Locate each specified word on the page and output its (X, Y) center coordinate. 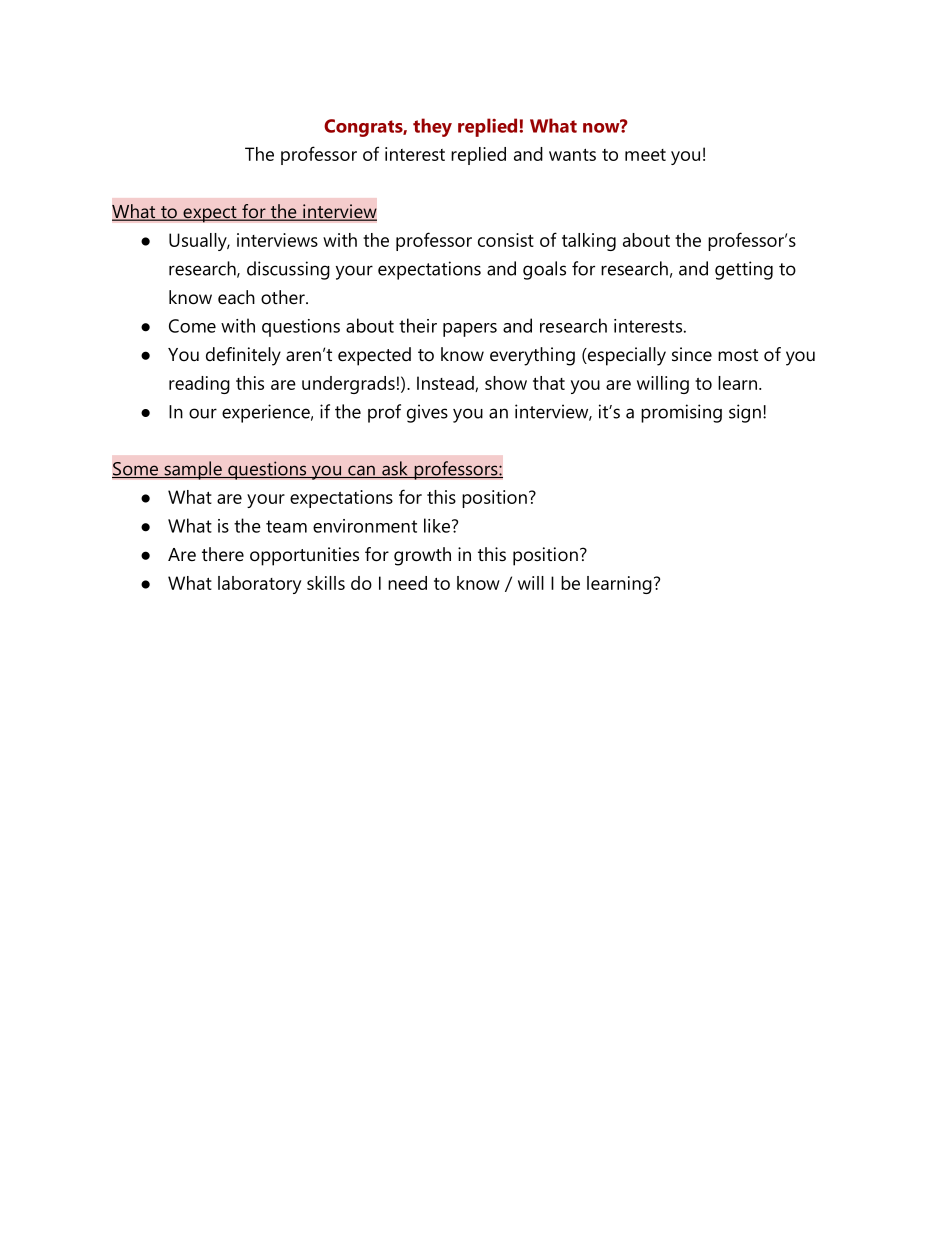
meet (645, 155)
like (438, 525)
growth (422, 556)
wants (572, 154)
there (223, 554)
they (432, 127)
